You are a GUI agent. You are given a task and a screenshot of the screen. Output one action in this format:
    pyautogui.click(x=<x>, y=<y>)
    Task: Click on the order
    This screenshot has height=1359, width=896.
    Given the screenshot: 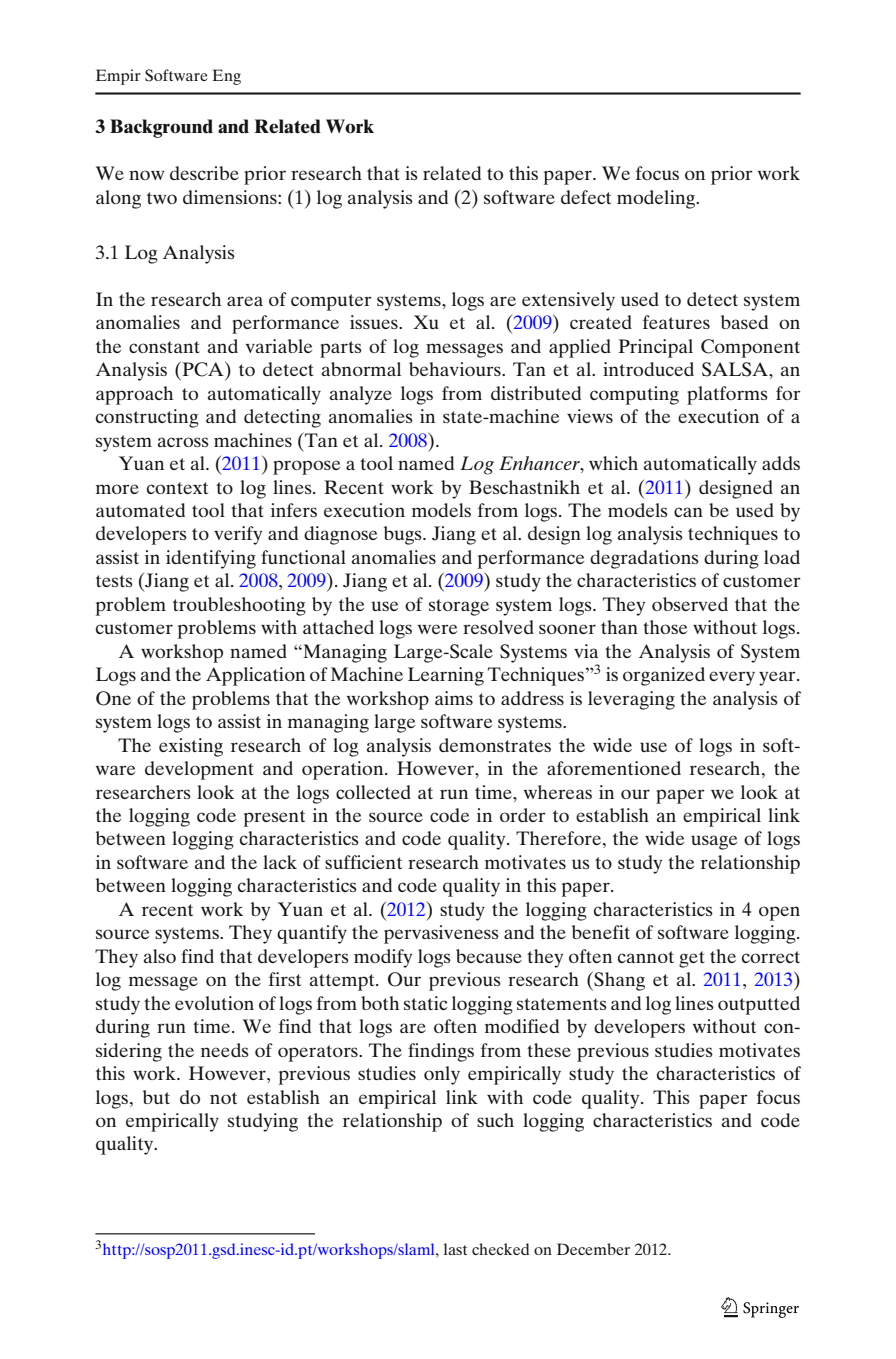 What is the action you would take?
    pyautogui.click(x=523, y=815)
